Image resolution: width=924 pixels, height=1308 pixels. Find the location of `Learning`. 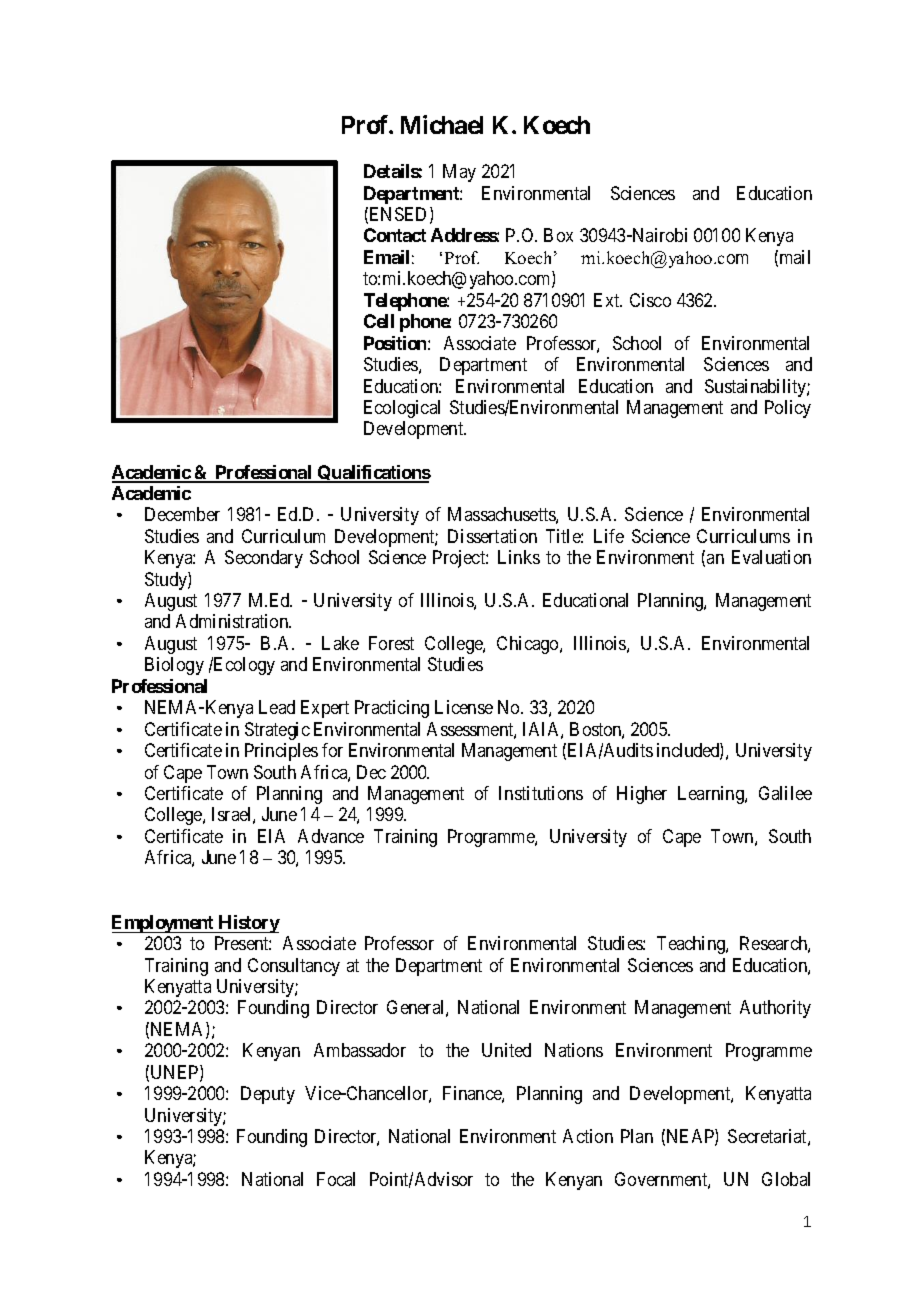

Learning is located at coordinates (712, 795).
